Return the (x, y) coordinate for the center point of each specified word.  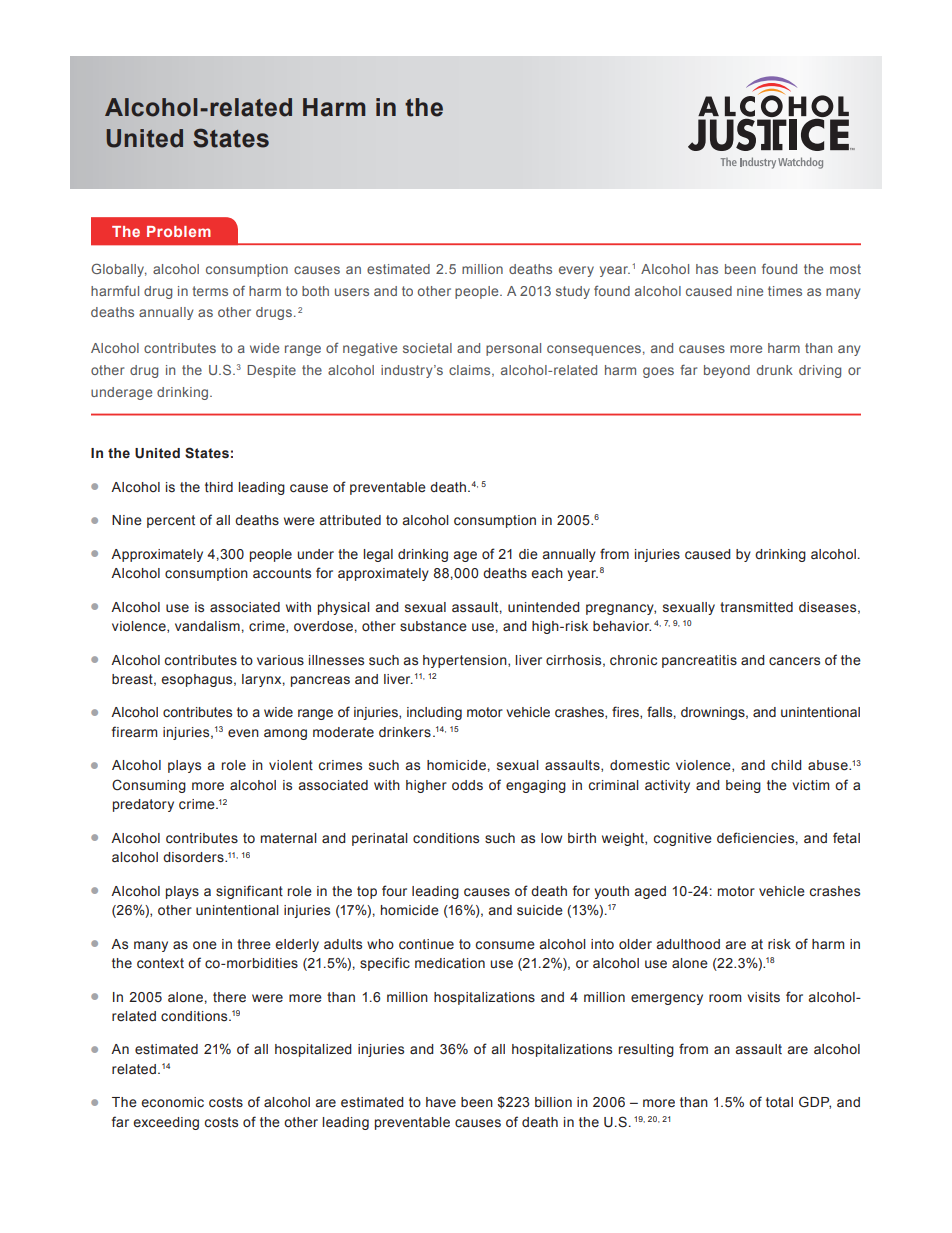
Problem (179, 231)
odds (467, 785)
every (576, 271)
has (707, 269)
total (779, 1102)
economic (172, 1102)
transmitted (756, 607)
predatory (143, 805)
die (528, 554)
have (441, 1102)
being (743, 786)
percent (171, 521)
